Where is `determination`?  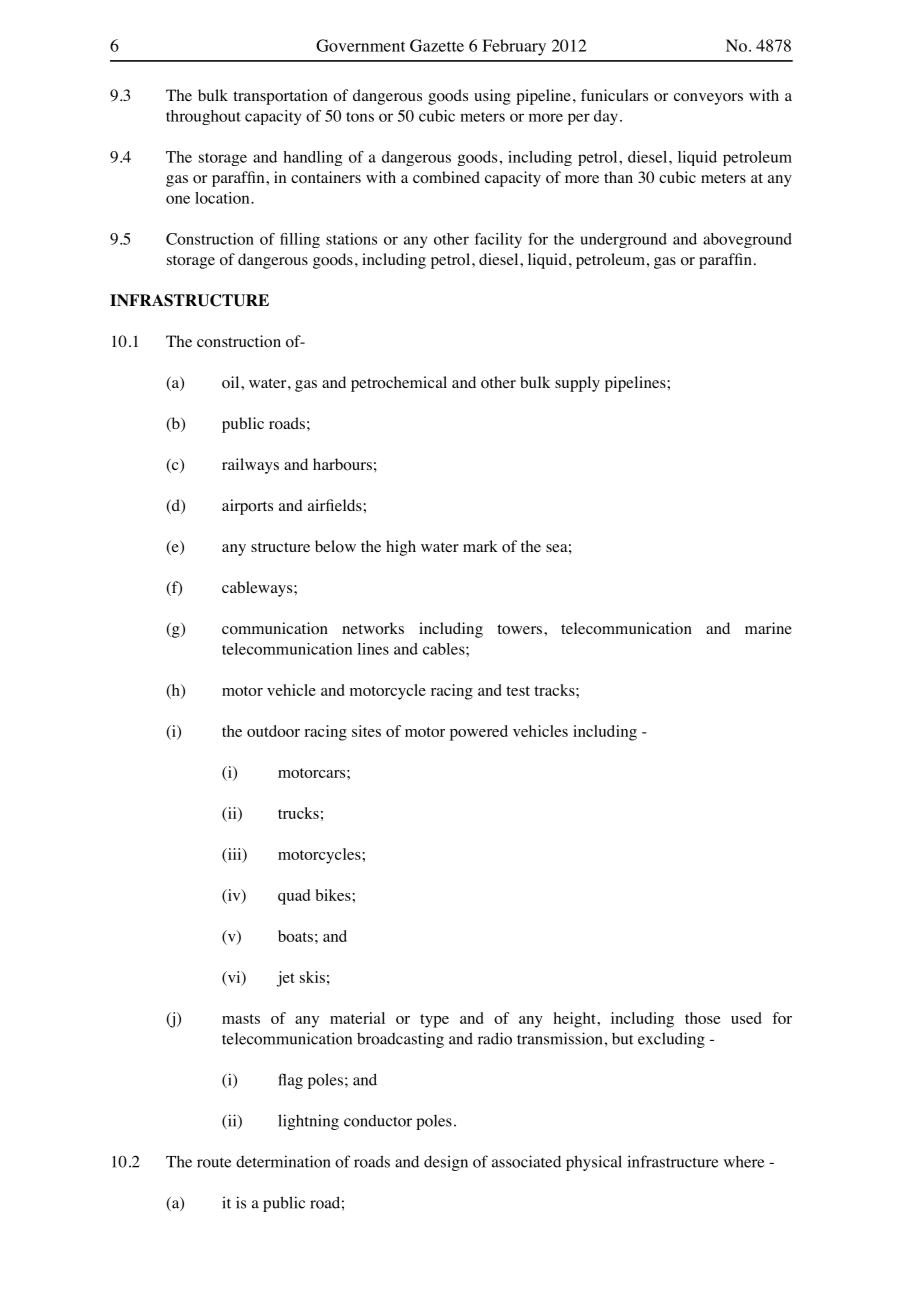 determination is located at coordinates (283, 1161).
